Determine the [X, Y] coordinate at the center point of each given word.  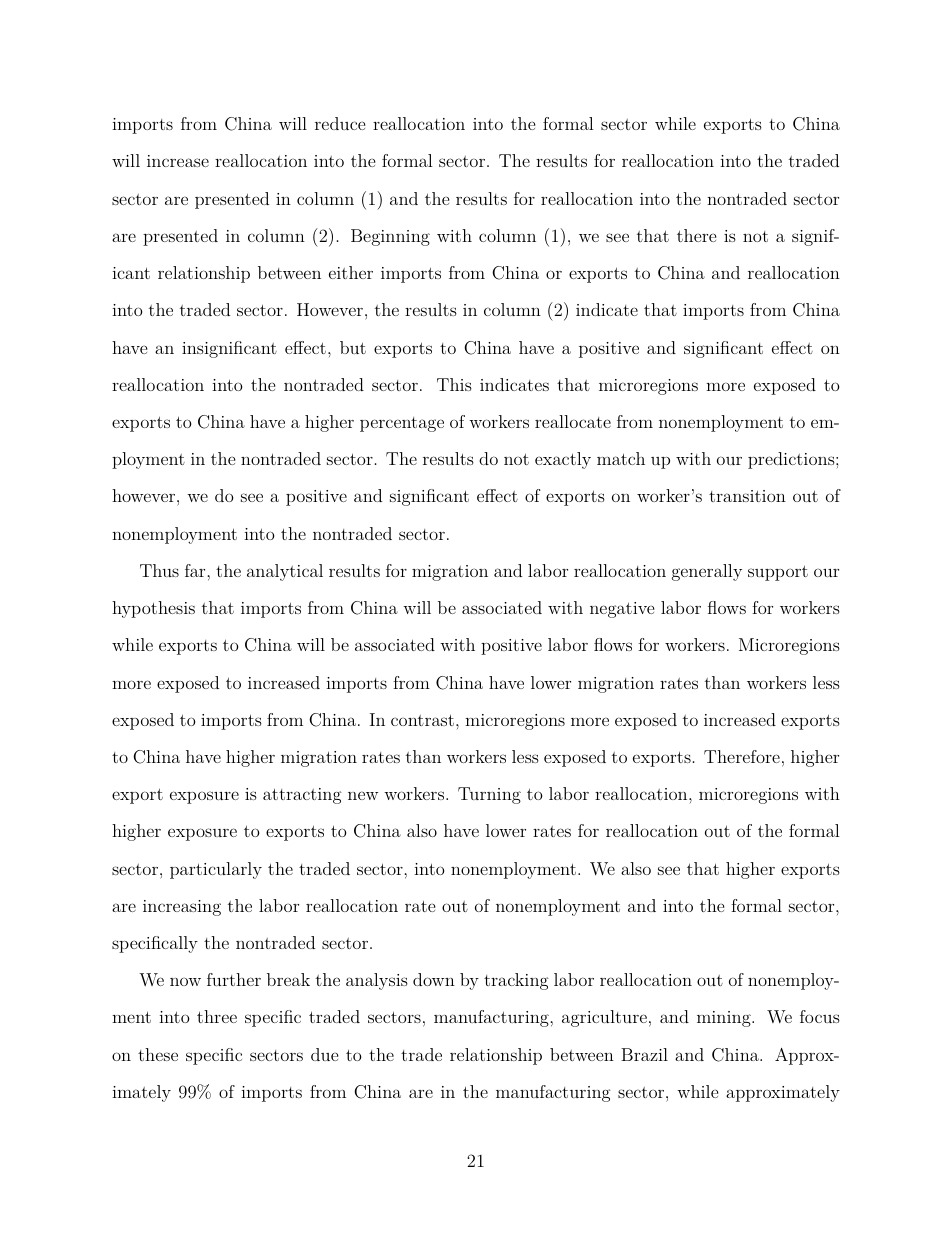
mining [725, 1019]
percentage [402, 424]
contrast [422, 720]
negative [622, 610]
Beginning [390, 237]
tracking [516, 981]
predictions [791, 460]
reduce [340, 123]
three [217, 1016]
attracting [302, 796]
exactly [563, 460]
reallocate [573, 421]
